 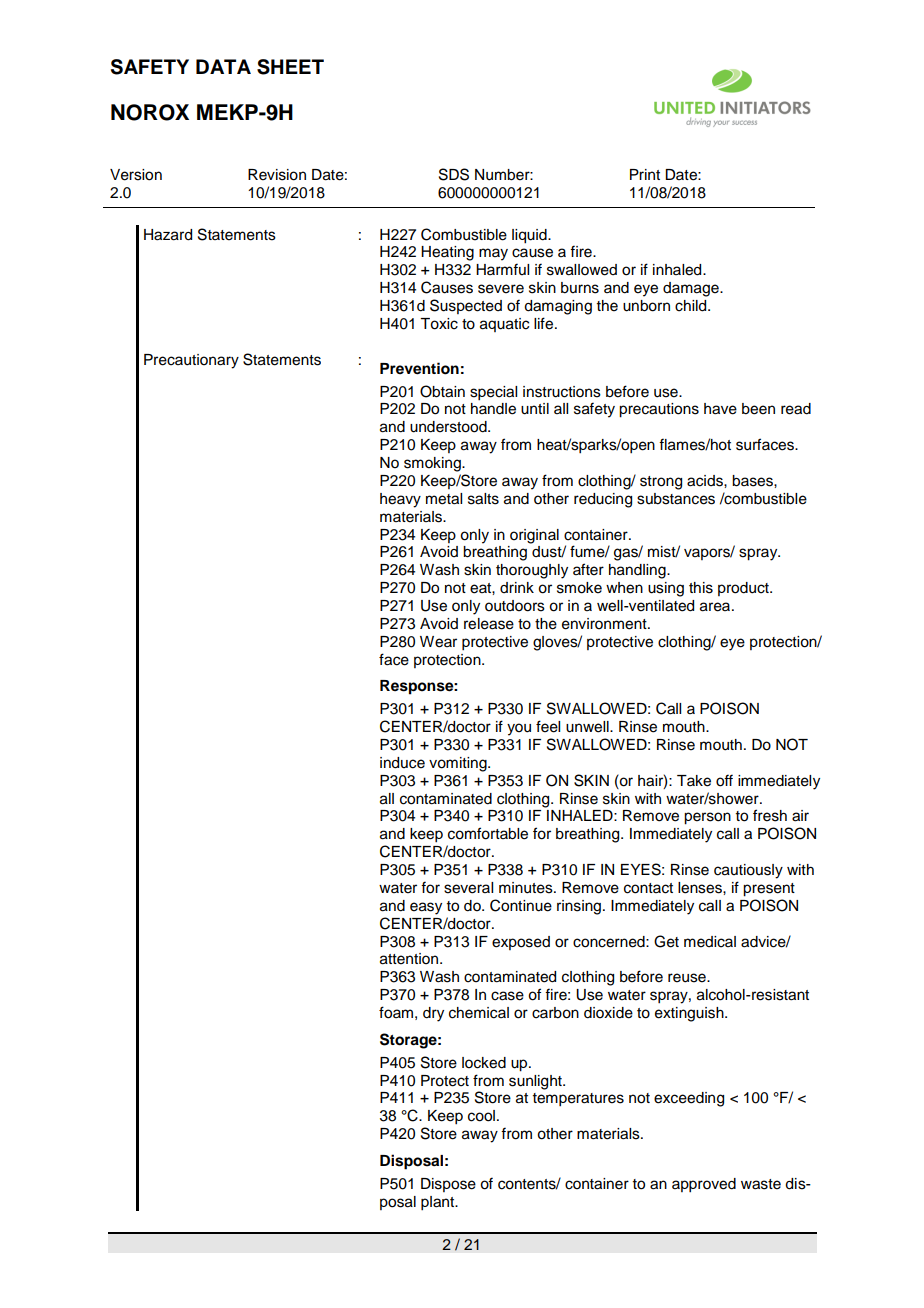 I want to click on DATA, so click(x=223, y=66).
